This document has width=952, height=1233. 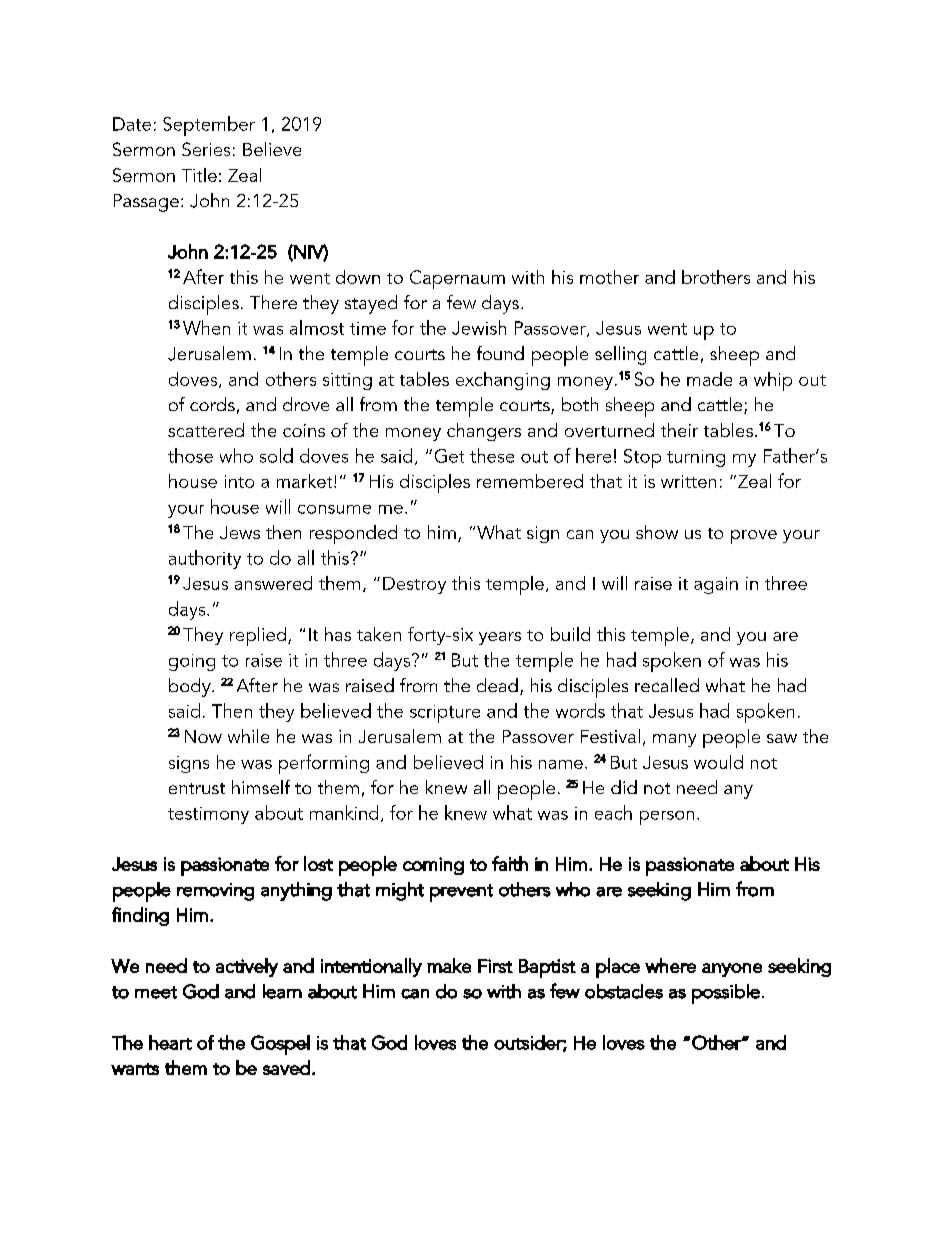 What do you see at coordinates (206, 149) in the document?
I see `Series` at bounding box center [206, 149].
